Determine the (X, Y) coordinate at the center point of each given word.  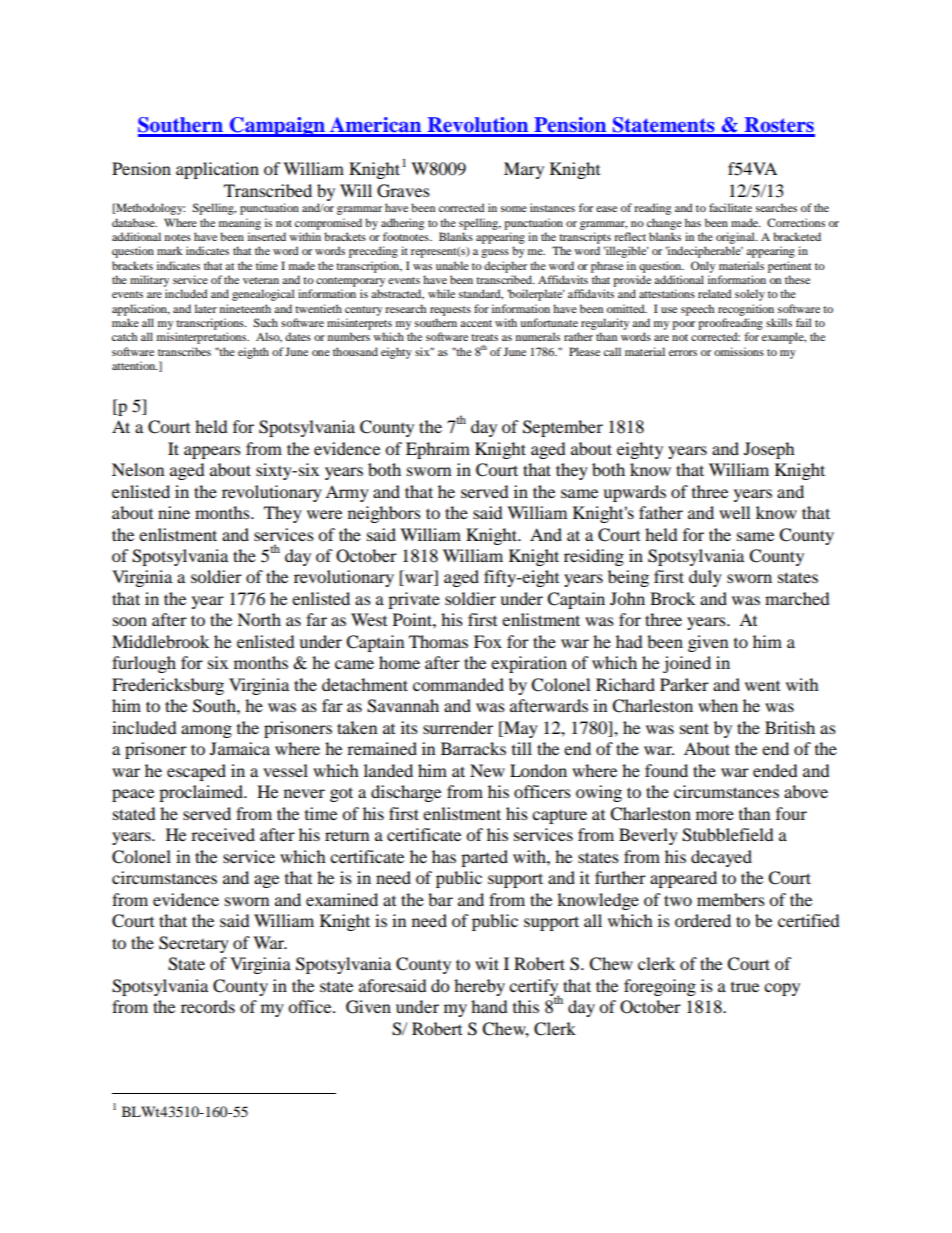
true (745, 987)
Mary (524, 170)
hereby (479, 987)
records (208, 1006)
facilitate (730, 207)
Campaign (277, 127)
